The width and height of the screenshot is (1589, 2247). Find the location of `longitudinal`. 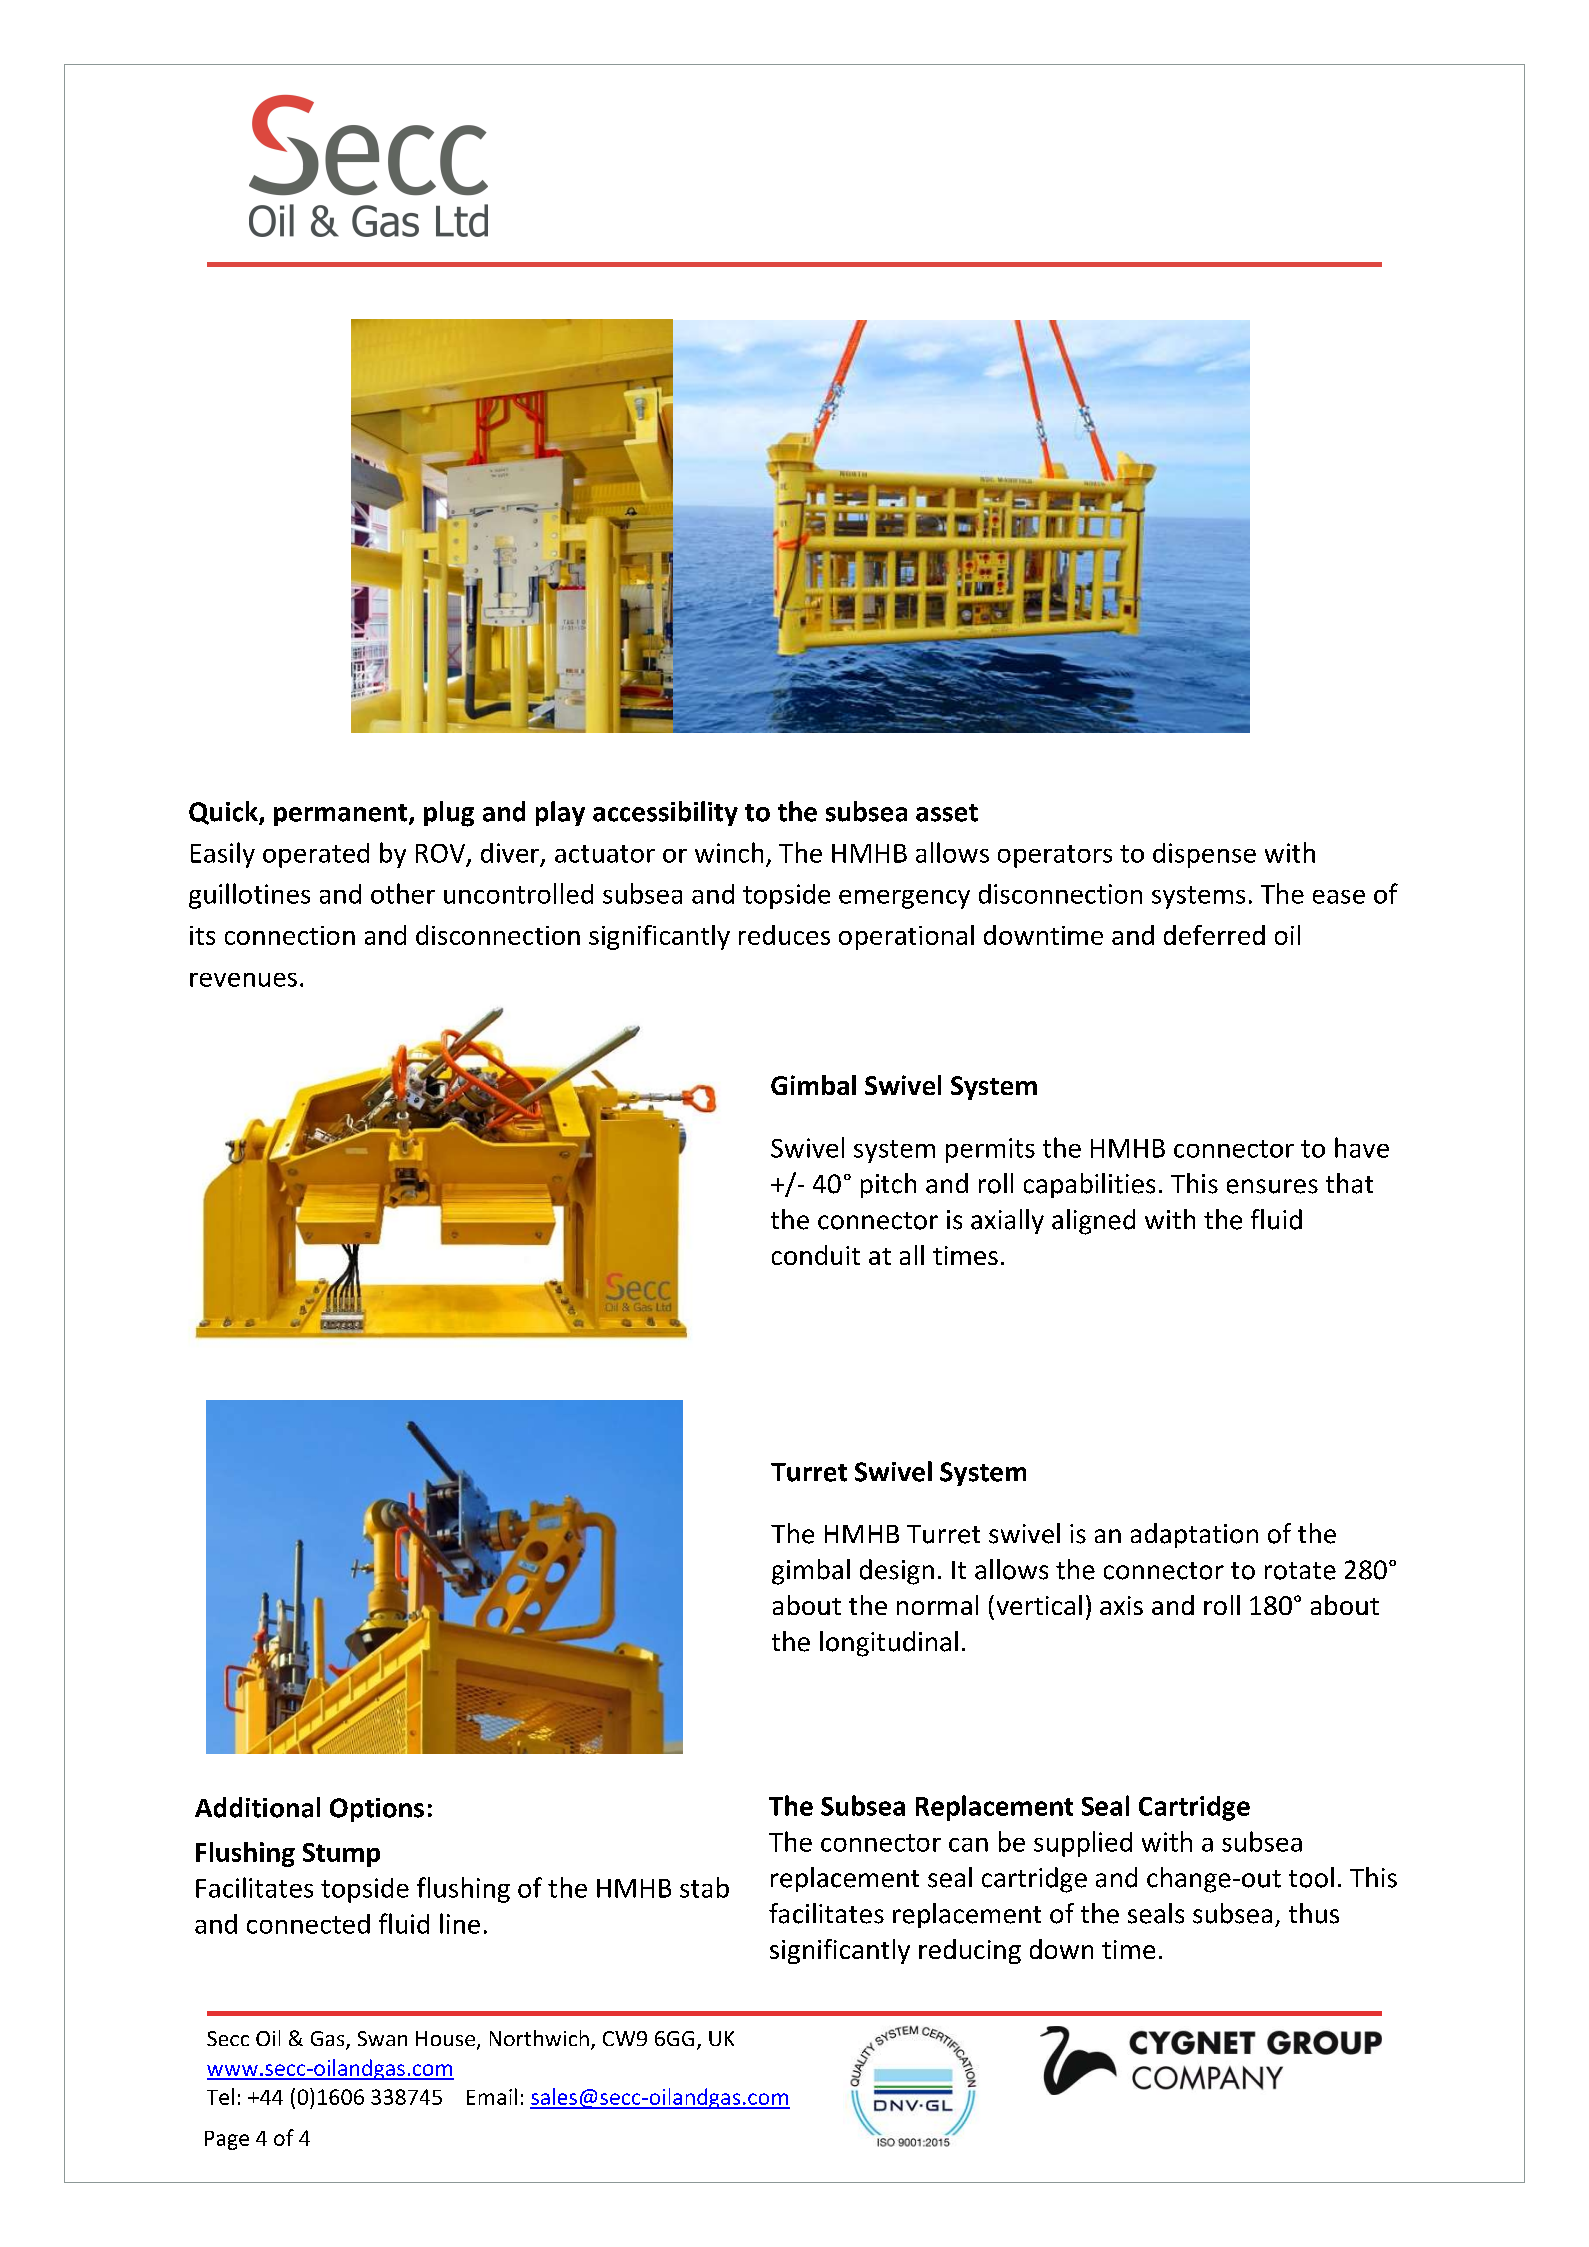

longitudinal is located at coordinates (889, 1644).
